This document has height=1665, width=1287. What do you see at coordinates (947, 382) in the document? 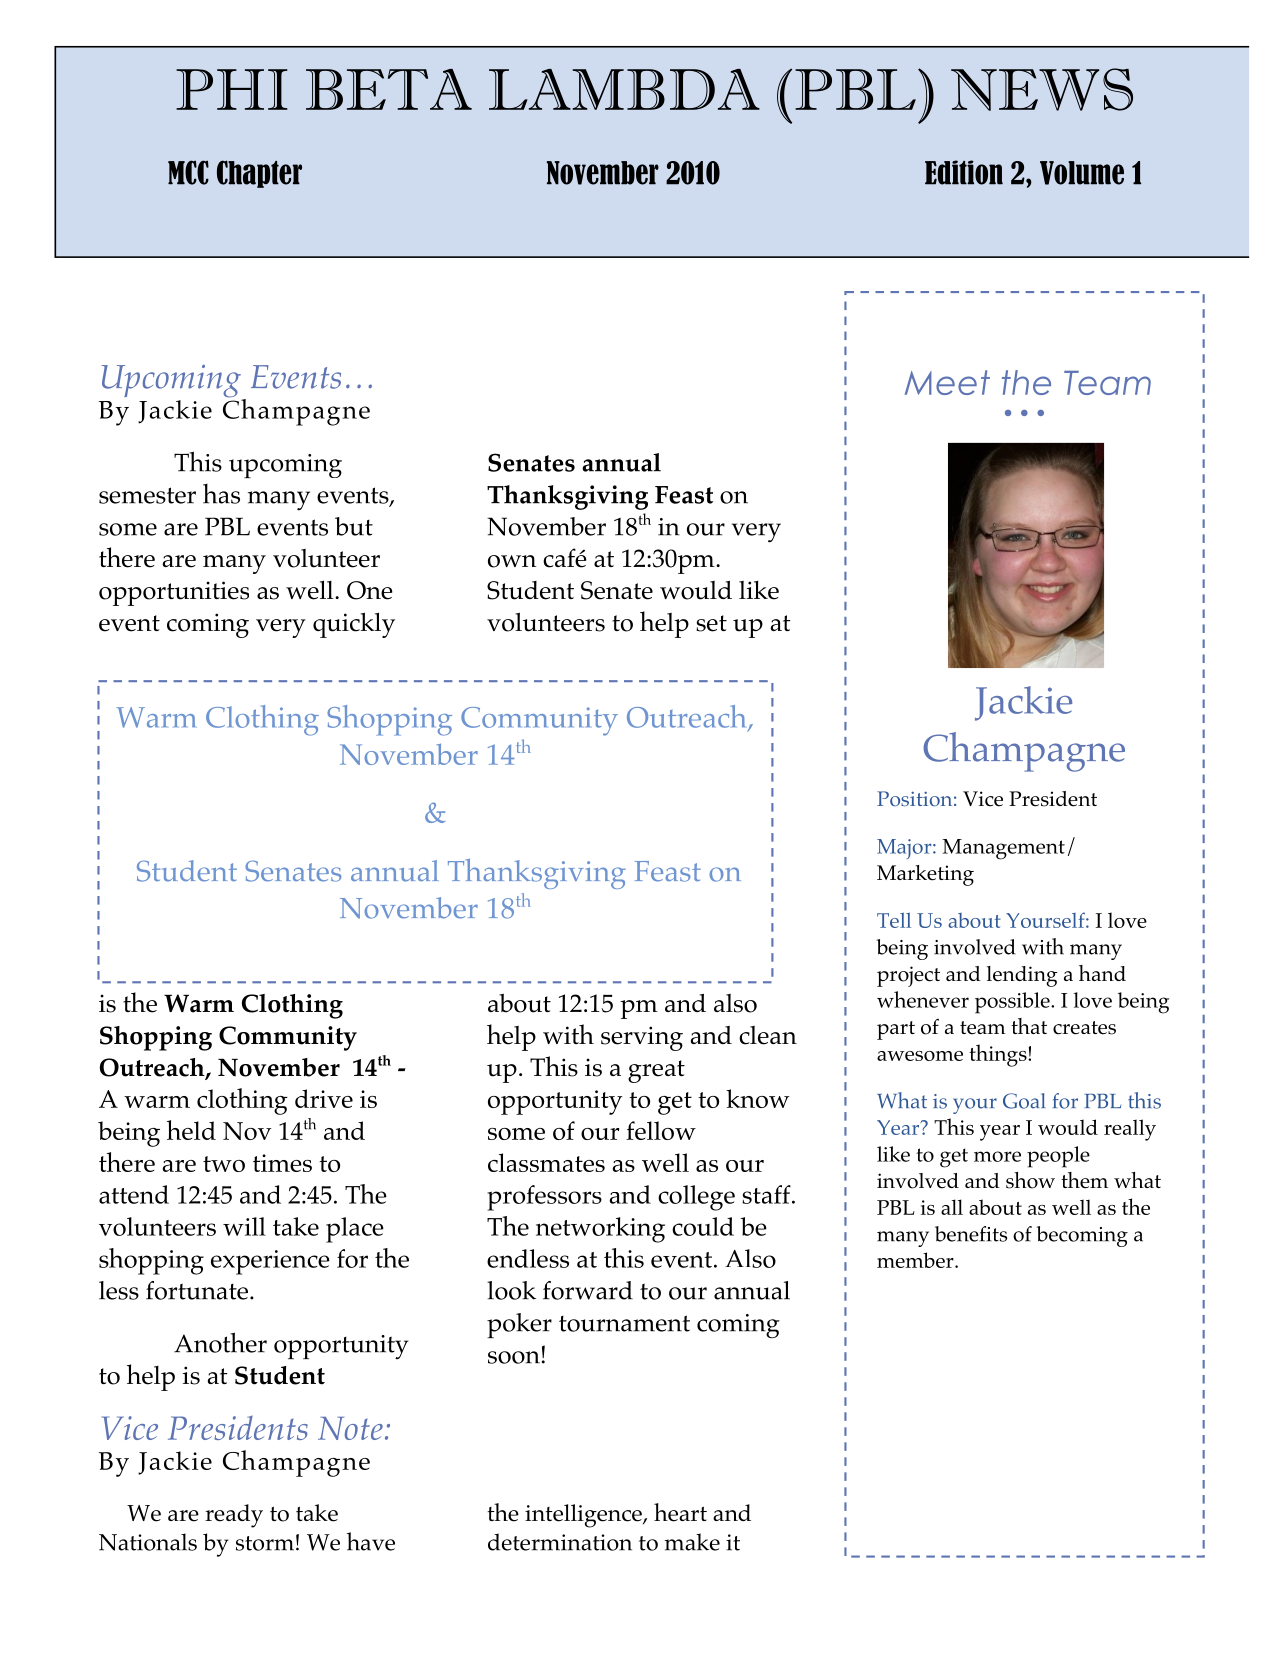
I see `Meet` at bounding box center [947, 382].
